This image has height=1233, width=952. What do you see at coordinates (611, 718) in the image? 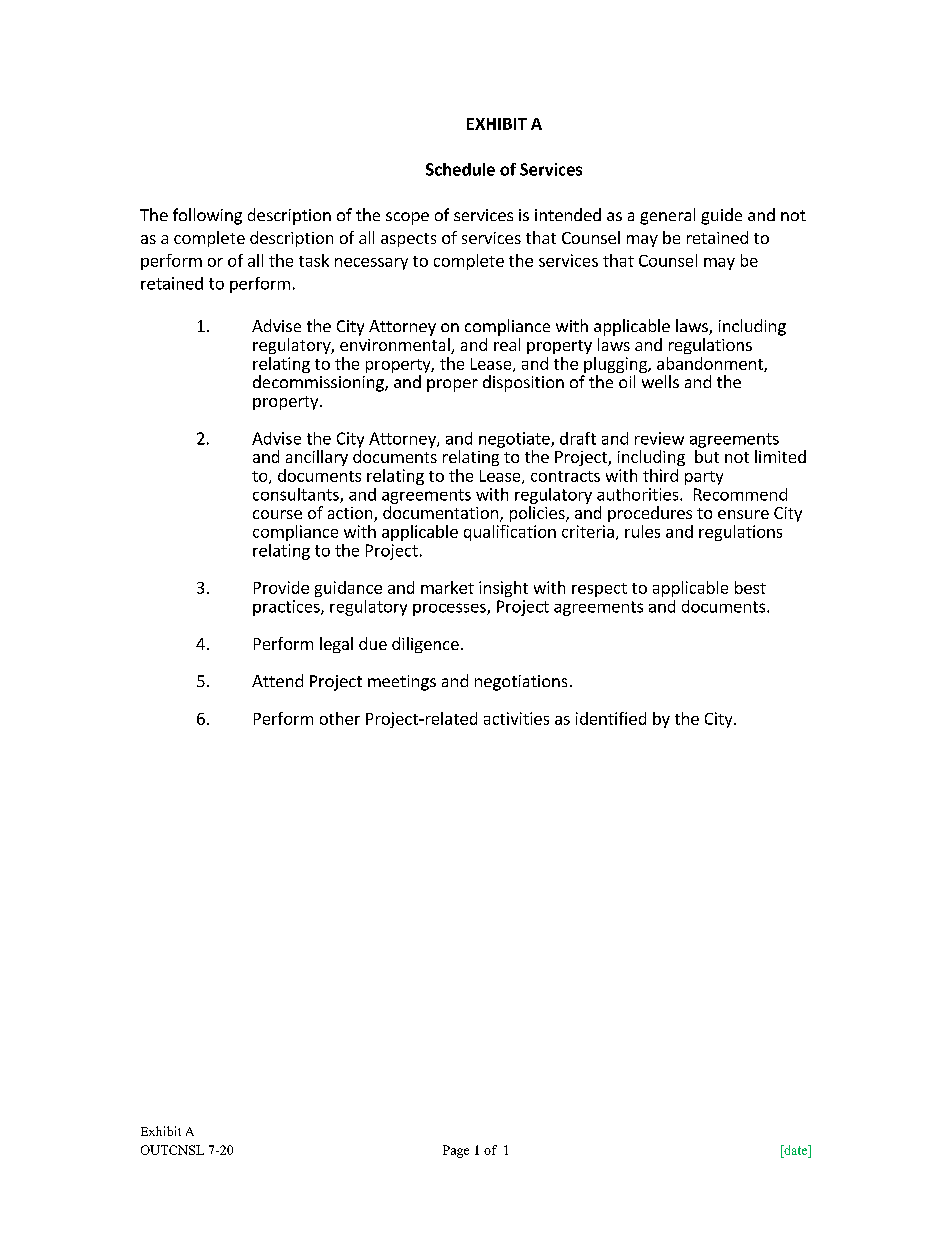
I see `identified` at bounding box center [611, 718].
